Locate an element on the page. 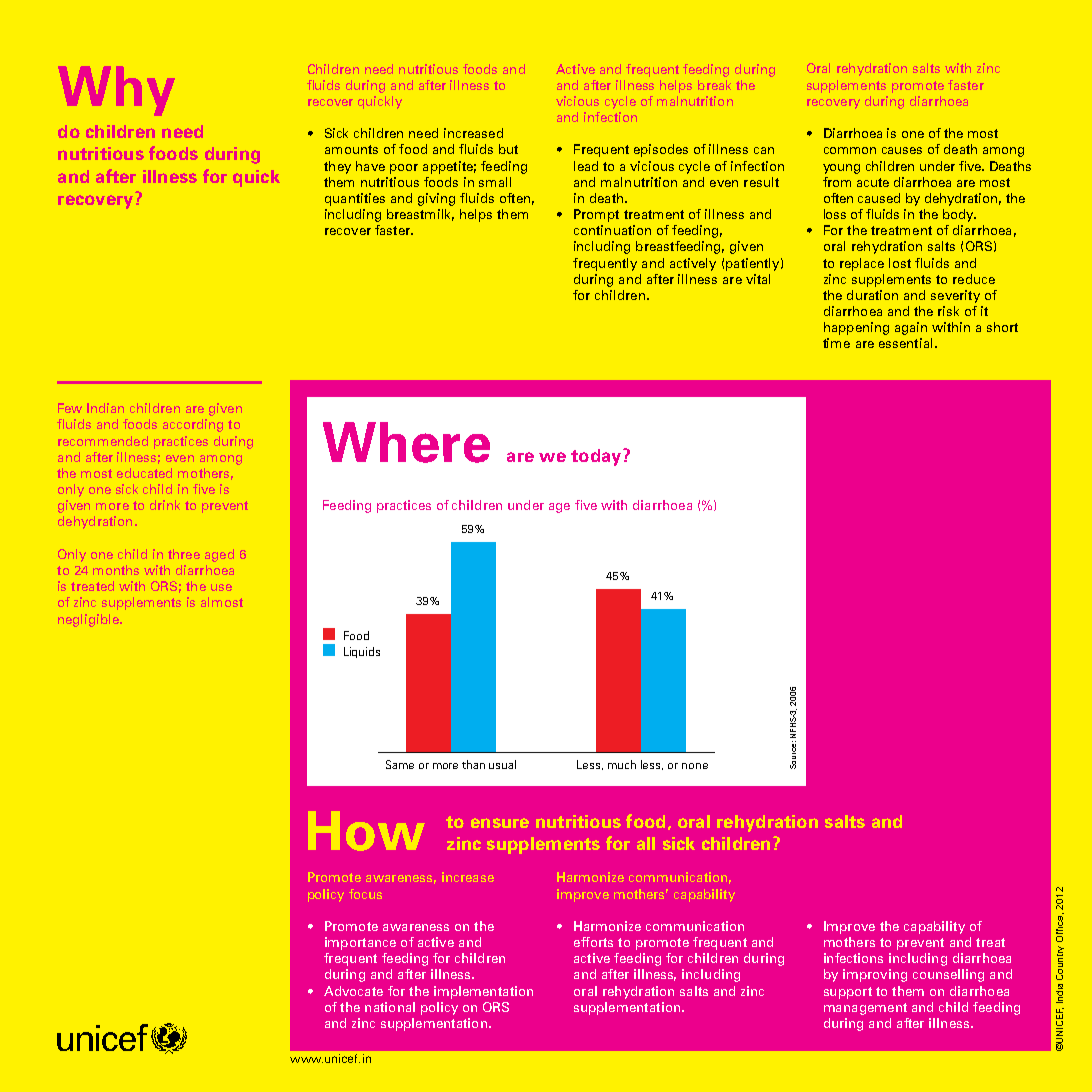 Image resolution: width=1092 pixels, height=1092 pixels. today is located at coordinates (597, 457).
